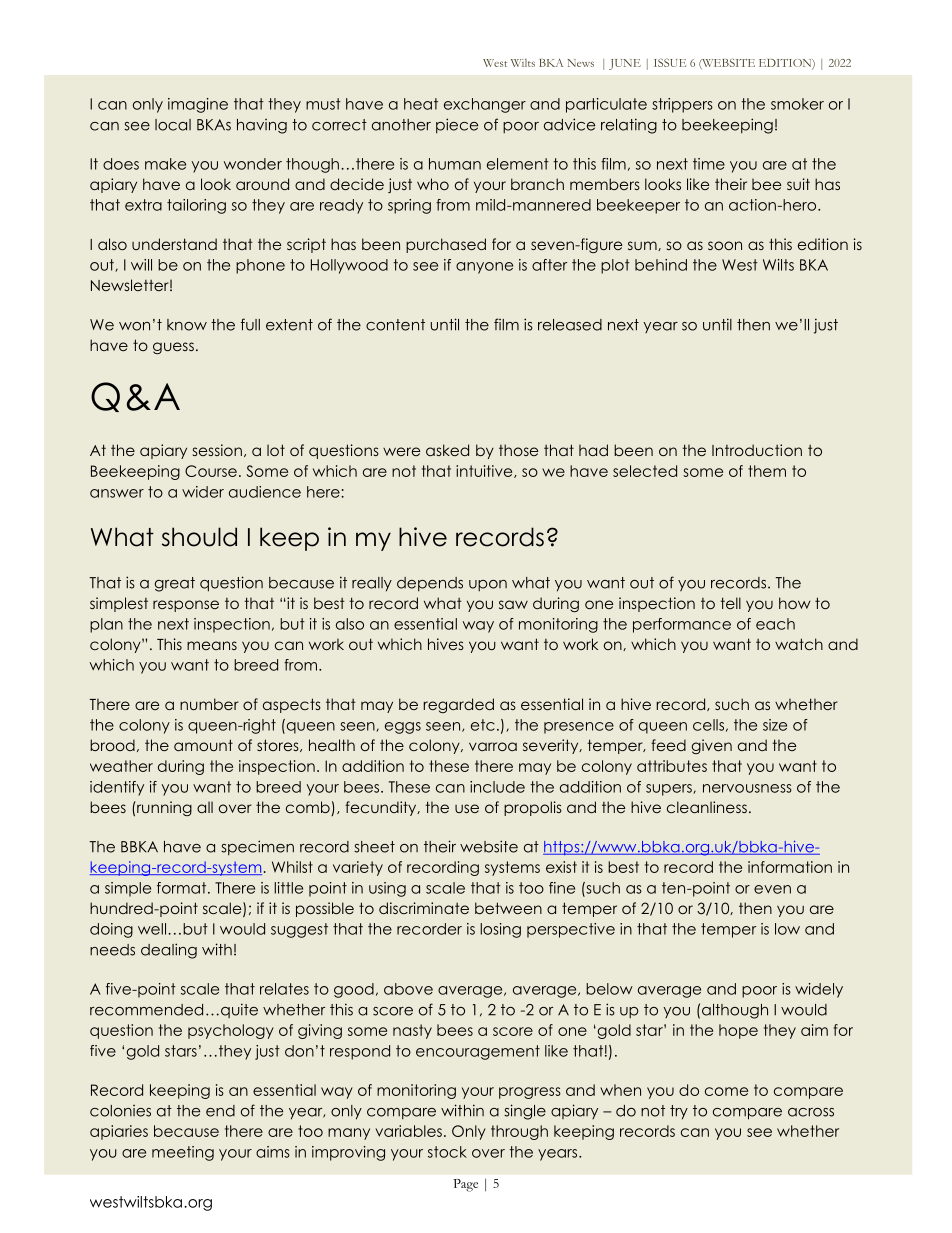  I want to click on intuitive, so click(485, 471).
